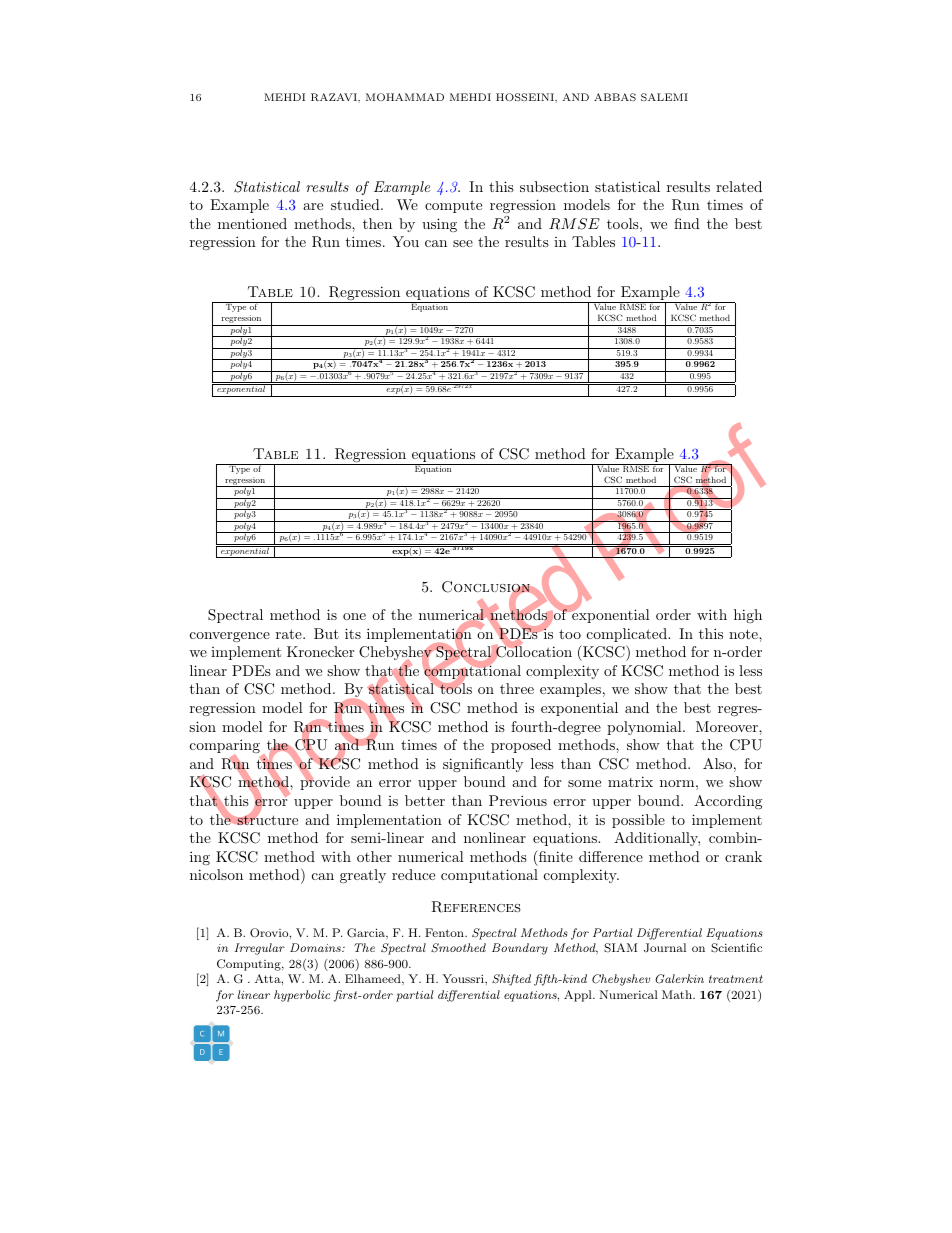  Describe the element at coordinates (335, 97) in the screenshot. I see `RAZAVI` at that location.
